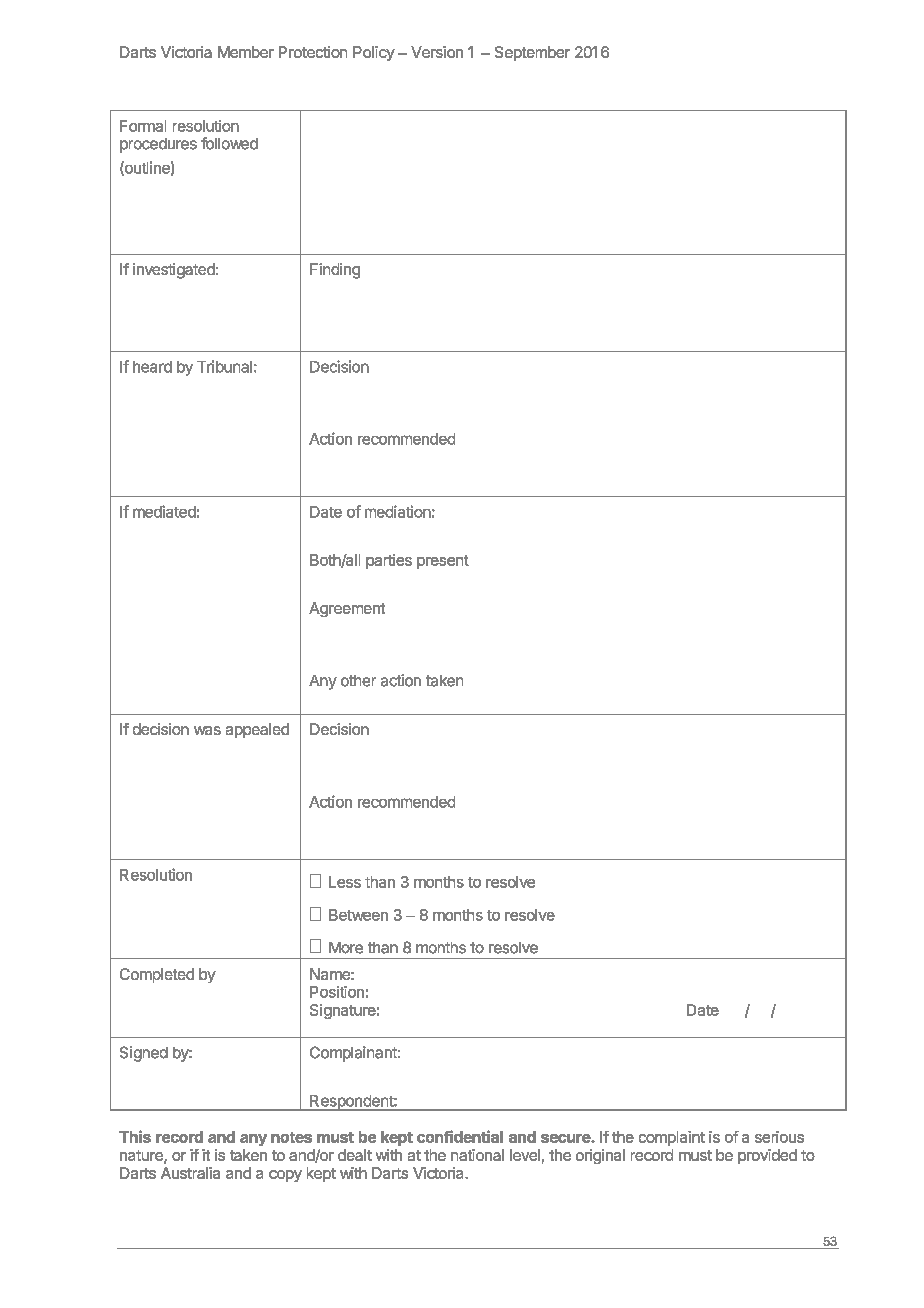  Describe the element at coordinates (532, 53) in the screenshot. I see `September` at that location.
